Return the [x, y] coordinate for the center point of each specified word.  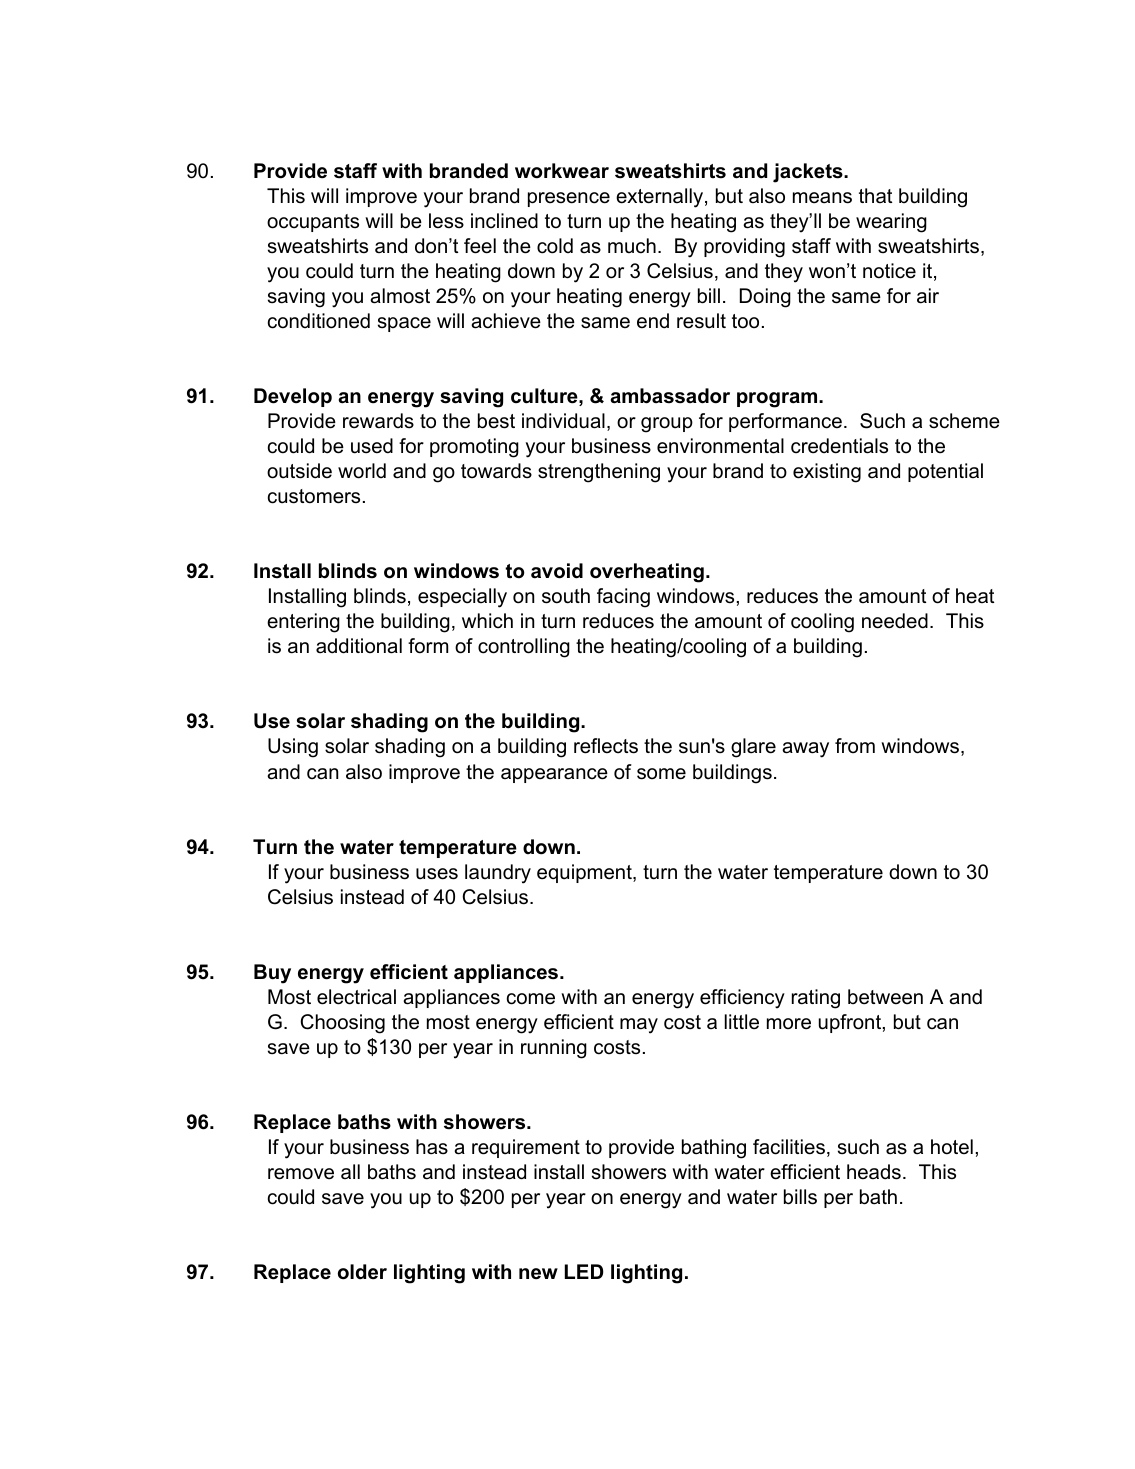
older [362, 1272]
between [885, 997]
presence [569, 199]
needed [895, 621]
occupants [313, 223]
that [875, 195]
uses [437, 874]
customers [314, 496]
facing [623, 598]
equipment [585, 873]
